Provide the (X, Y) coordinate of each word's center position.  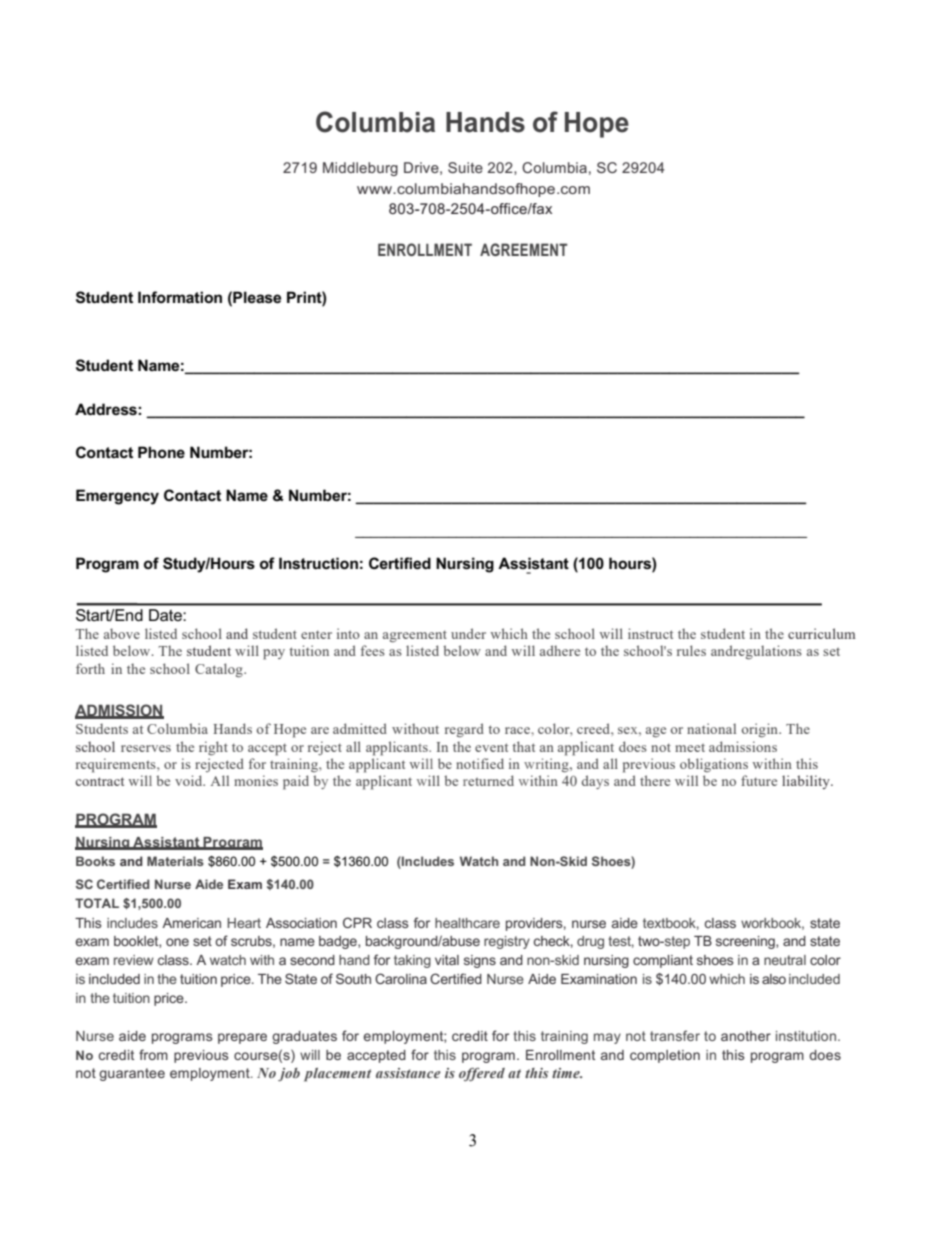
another (746, 1036)
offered (482, 1074)
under (468, 633)
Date (166, 615)
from (153, 1054)
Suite (465, 167)
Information (180, 297)
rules (691, 650)
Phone (161, 452)
